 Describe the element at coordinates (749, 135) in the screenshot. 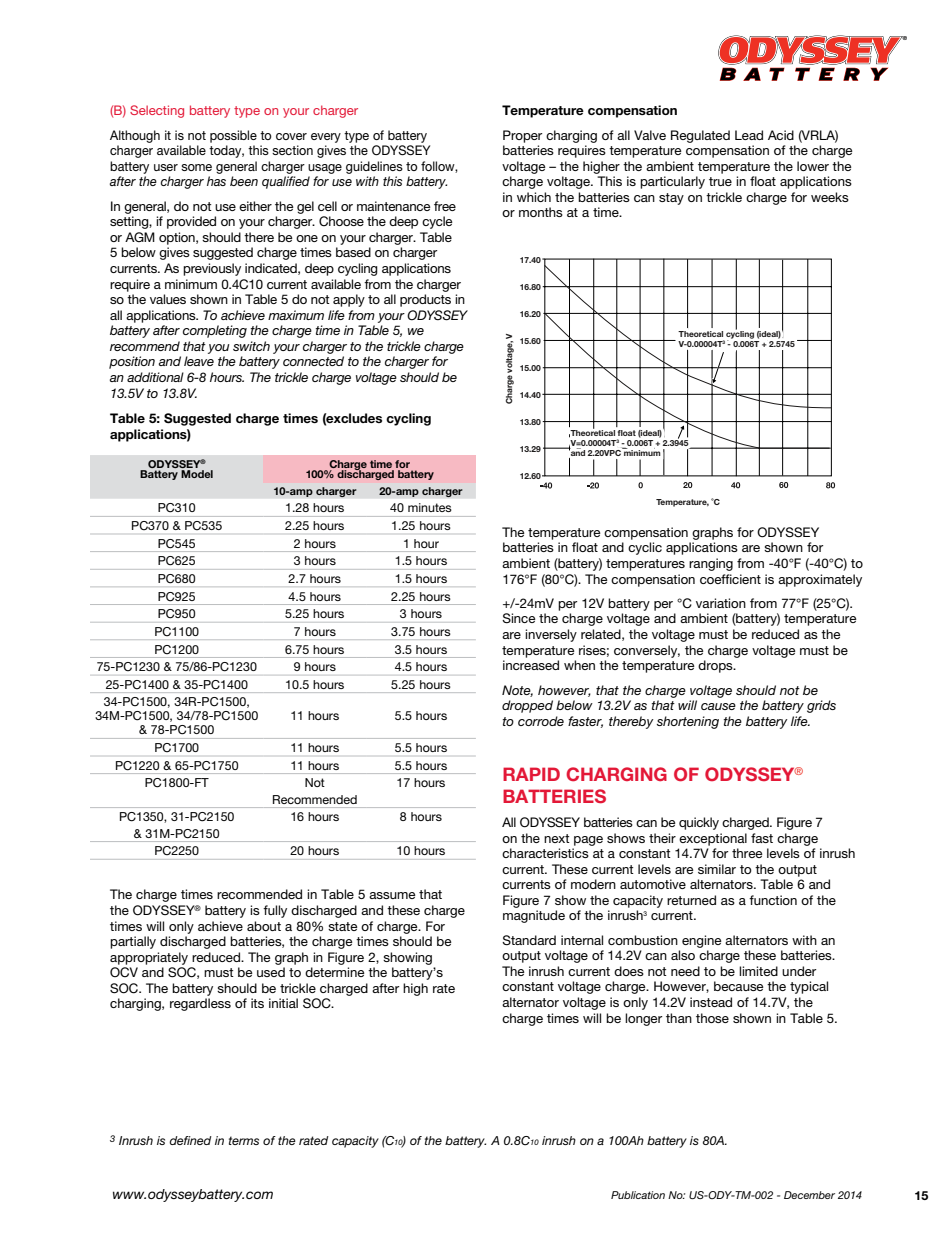

I see `Lead` at that location.
